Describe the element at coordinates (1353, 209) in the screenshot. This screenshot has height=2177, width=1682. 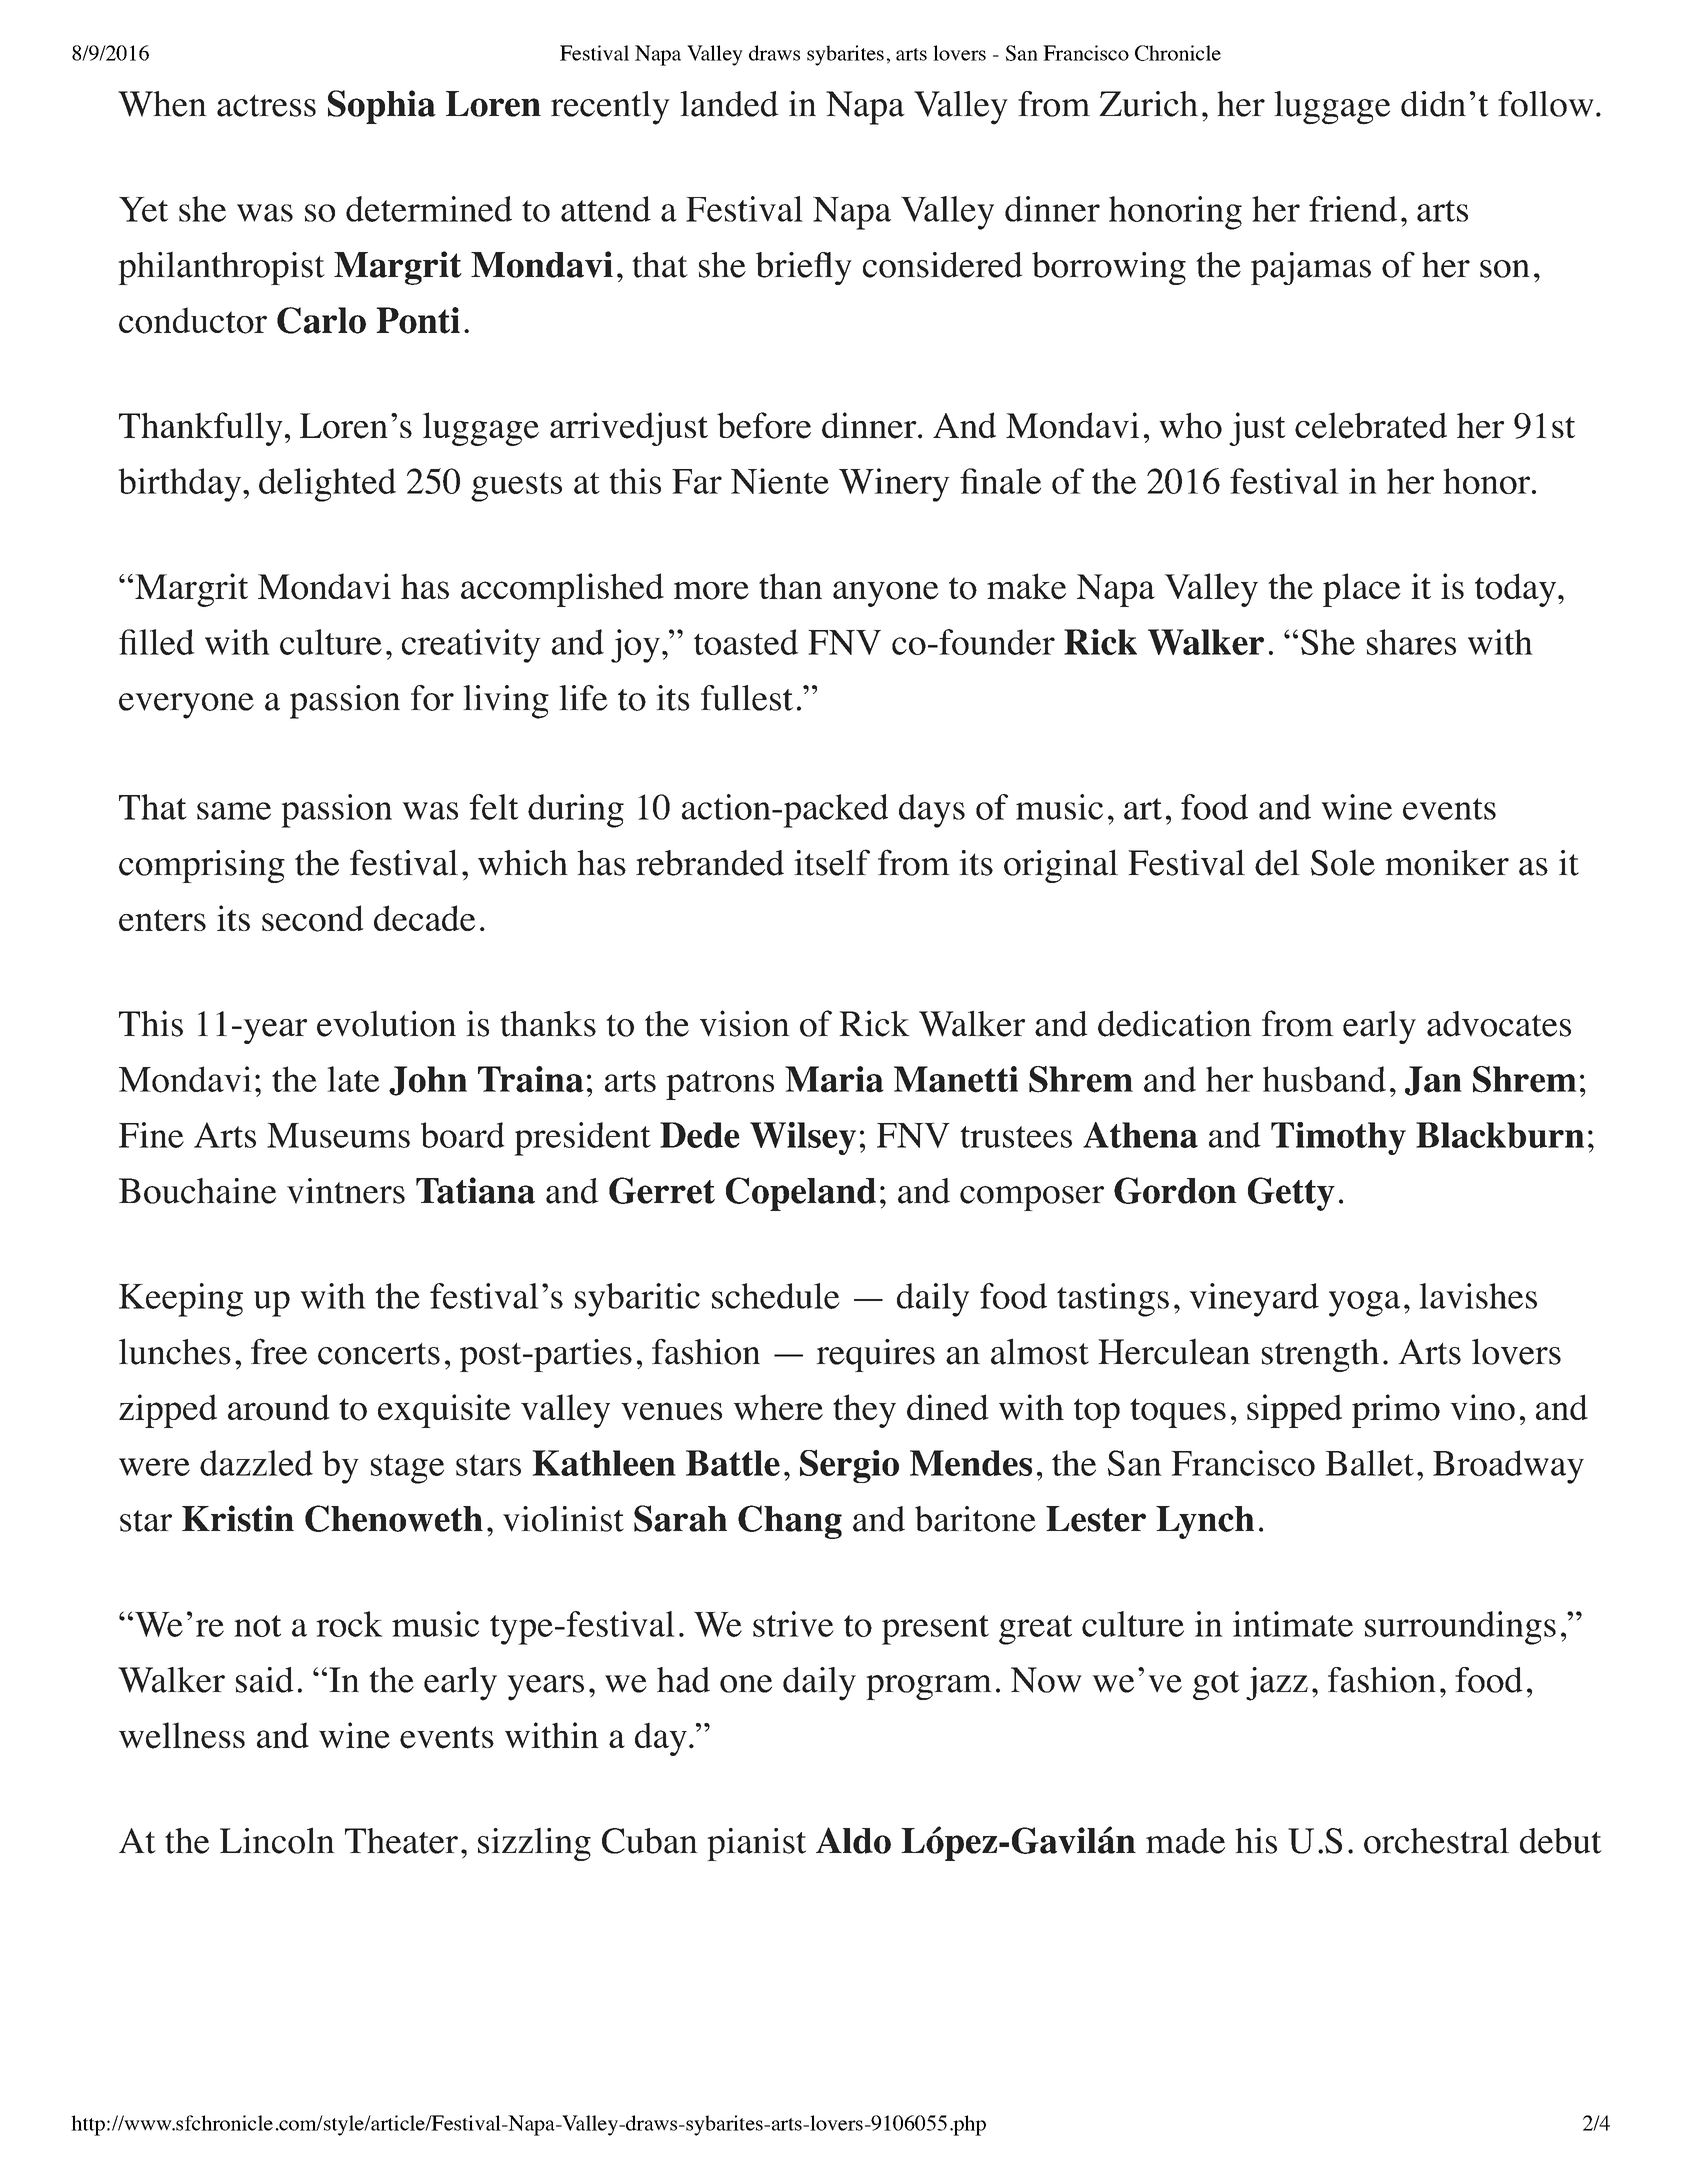
I see `friend` at that location.
